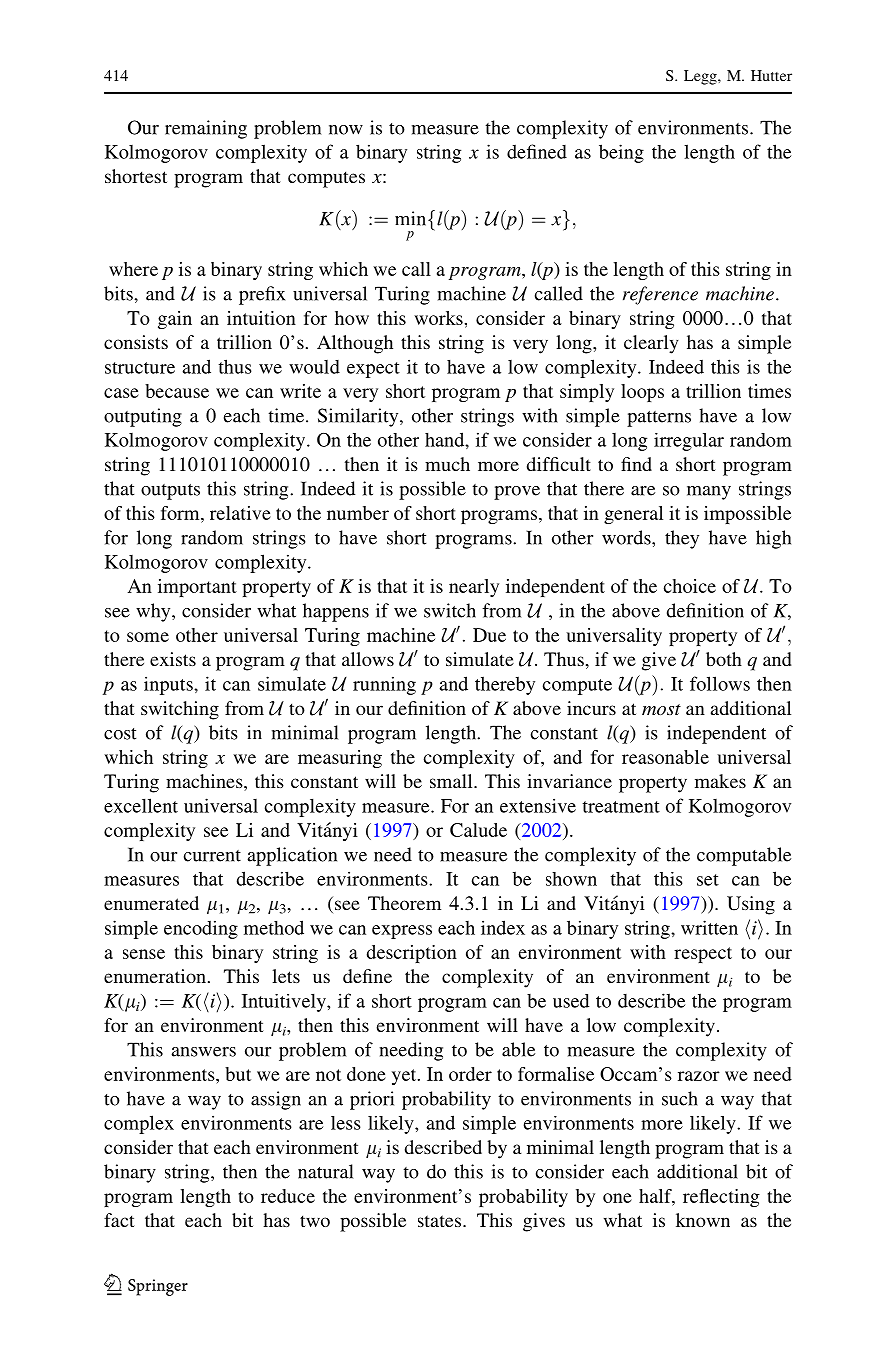 This screenshot has height=1359, width=896. Describe the element at coordinates (206, 129) in the screenshot. I see `remaining` at that location.
